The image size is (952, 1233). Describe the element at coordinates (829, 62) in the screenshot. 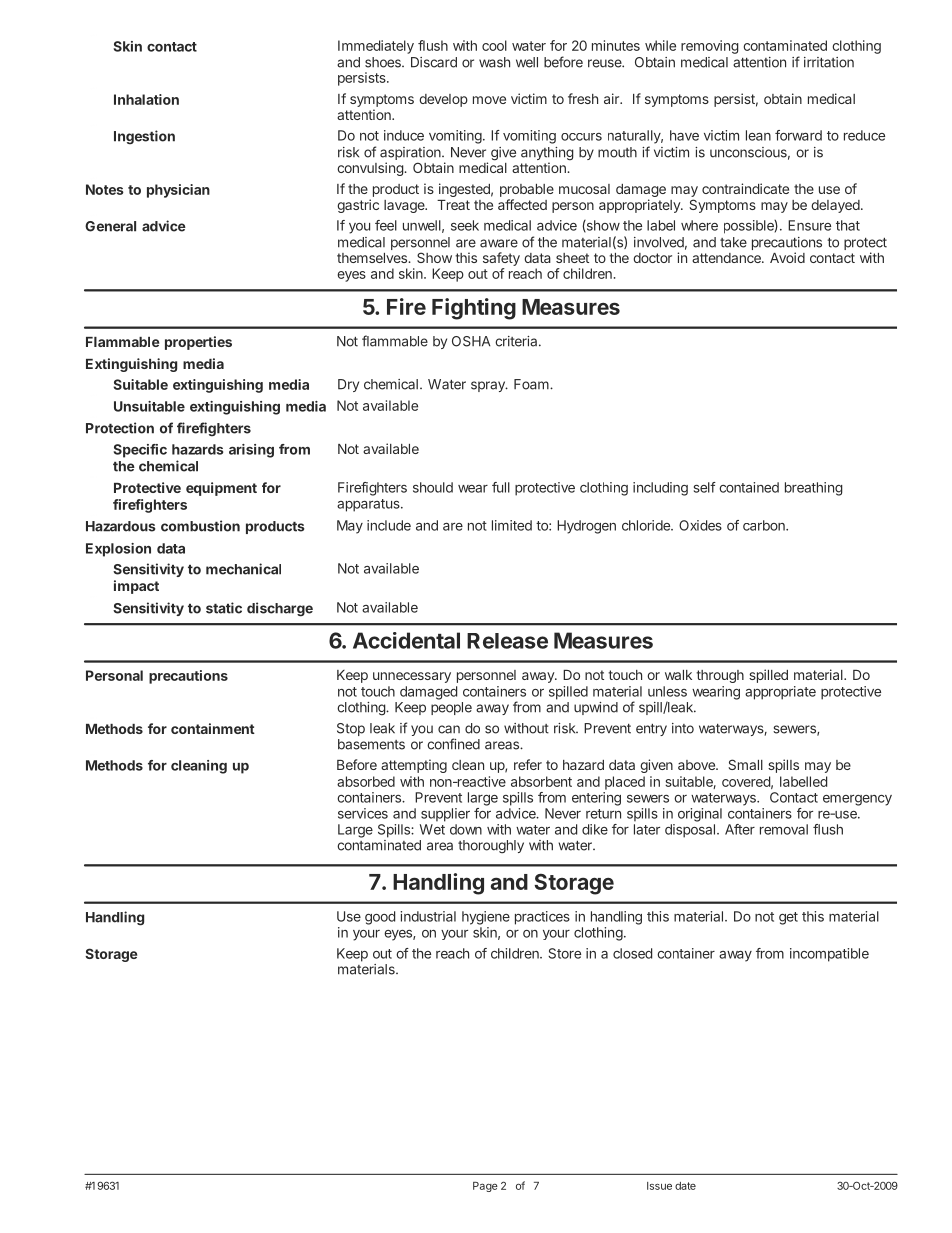

I see `irritation` at that location.
